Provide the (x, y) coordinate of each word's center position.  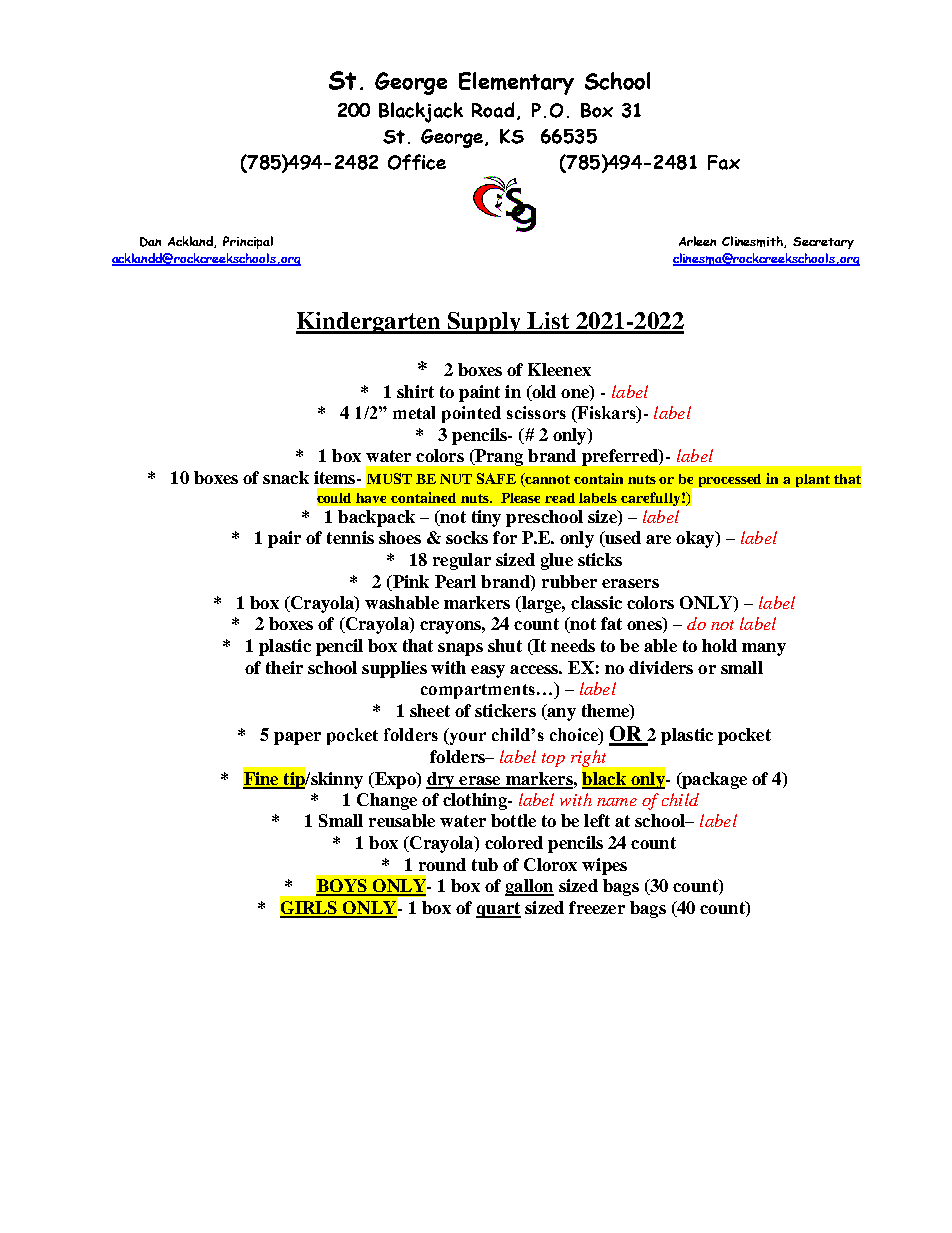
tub (485, 864)
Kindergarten (369, 323)
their (284, 667)
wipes (604, 866)
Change (387, 801)
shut (505, 645)
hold (719, 645)
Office (417, 162)
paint (479, 393)
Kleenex (559, 369)
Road (493, 110)
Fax (724, 162)
